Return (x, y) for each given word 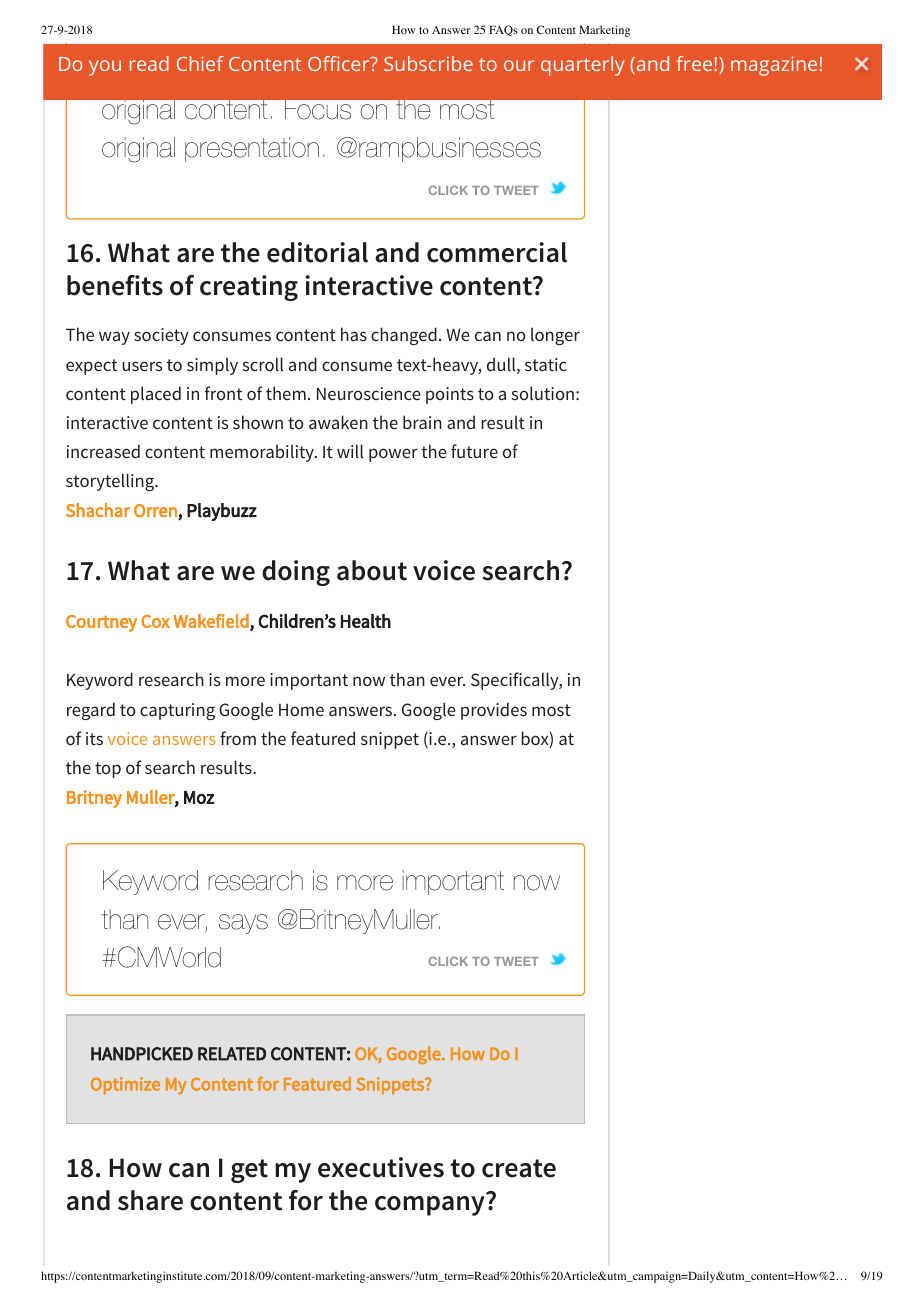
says (243, 924)
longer (555, 336)
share (150, 1200)
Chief (200, 63)
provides (494, 711)
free (694, 63)
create (519, 1168)
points (450, 395)
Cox (155, 621)
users (142, 366)
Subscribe (428, 63)
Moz (199, 797)
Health (366, 621)
